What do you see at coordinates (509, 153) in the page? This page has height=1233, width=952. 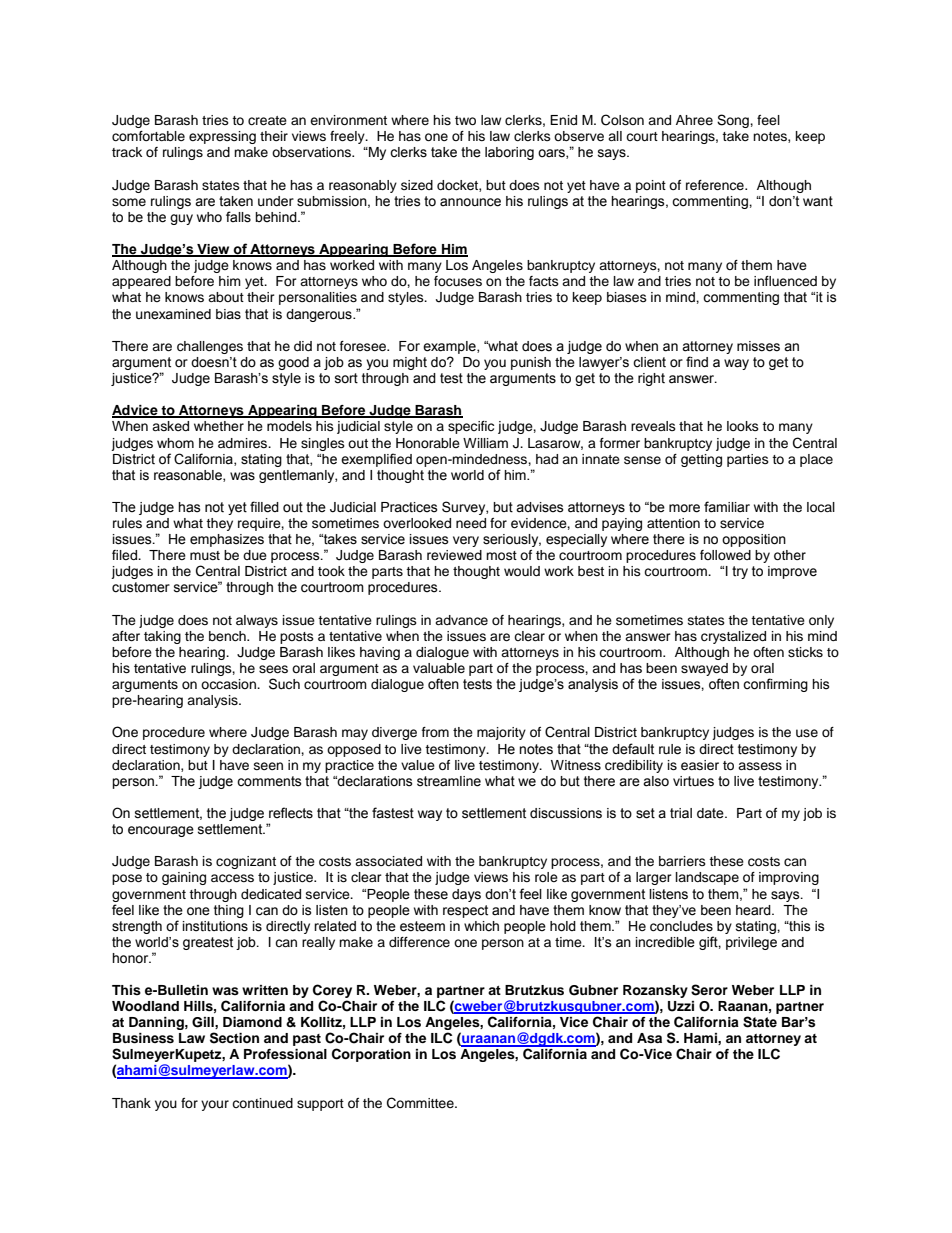 I see `laboring` at bounding box center [509, 153].
